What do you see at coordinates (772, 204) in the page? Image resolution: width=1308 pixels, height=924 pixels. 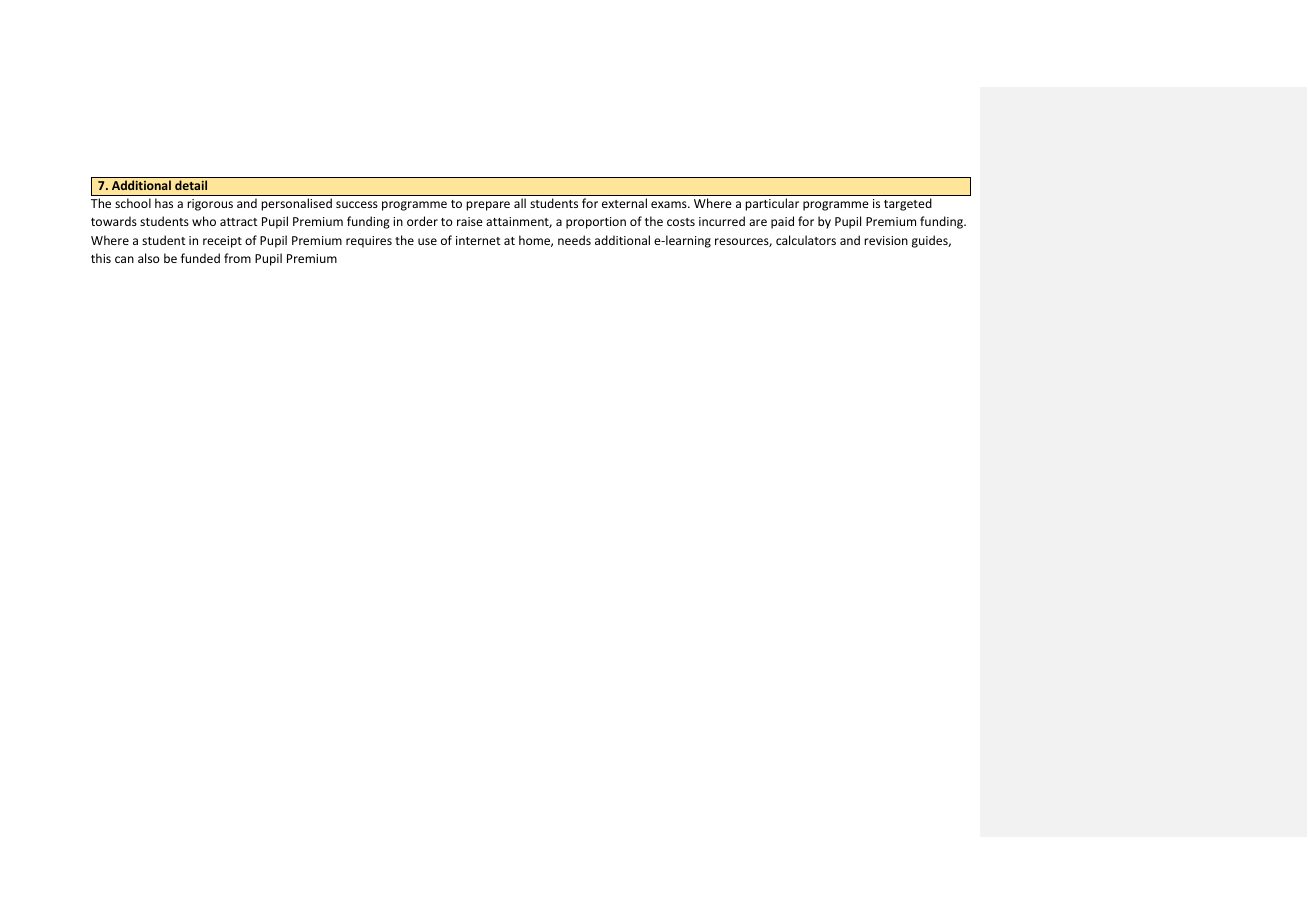 I see `particular` at bounding box center [772, 204].
